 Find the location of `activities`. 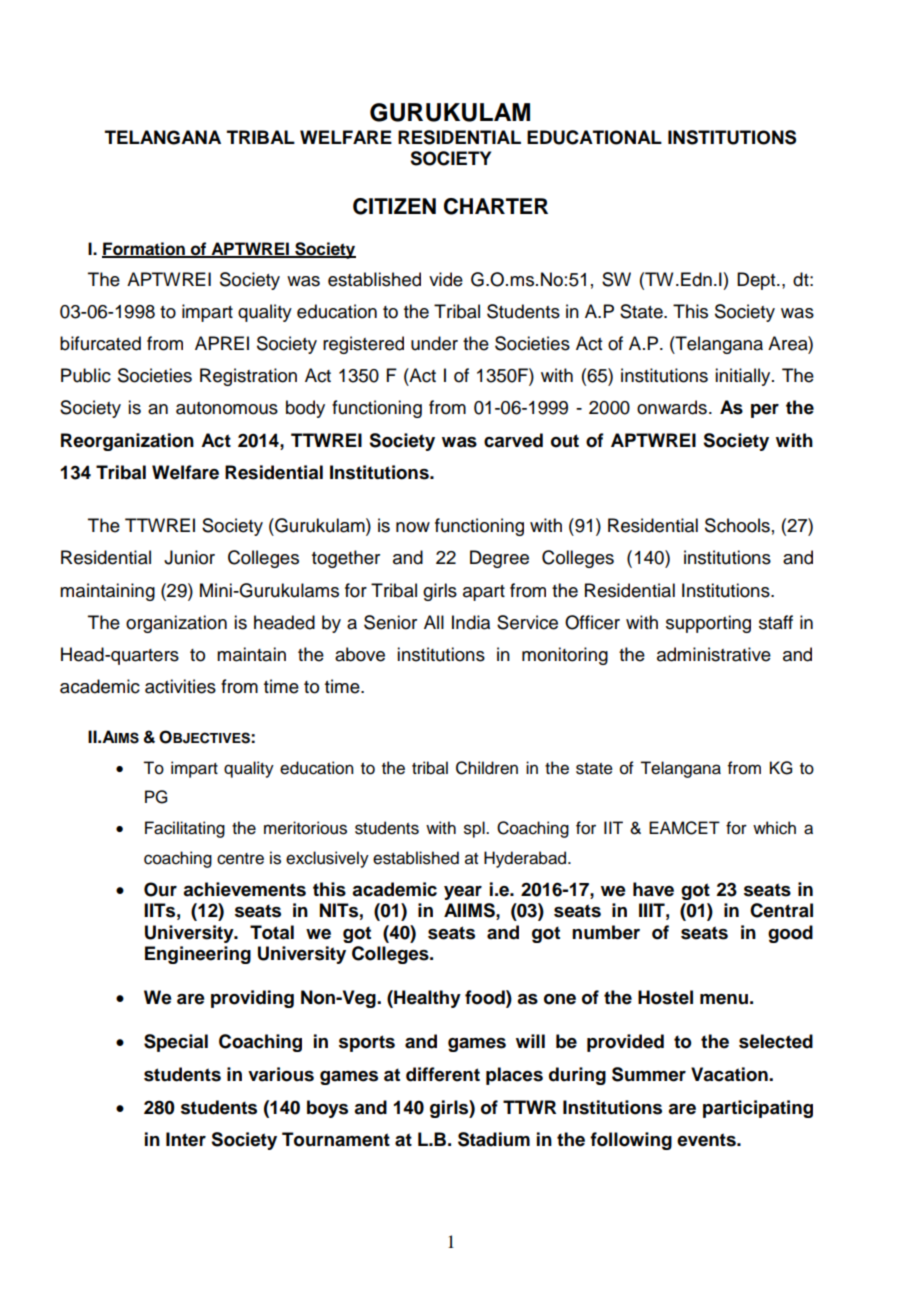

activities is located at coordinates (180, 686).
